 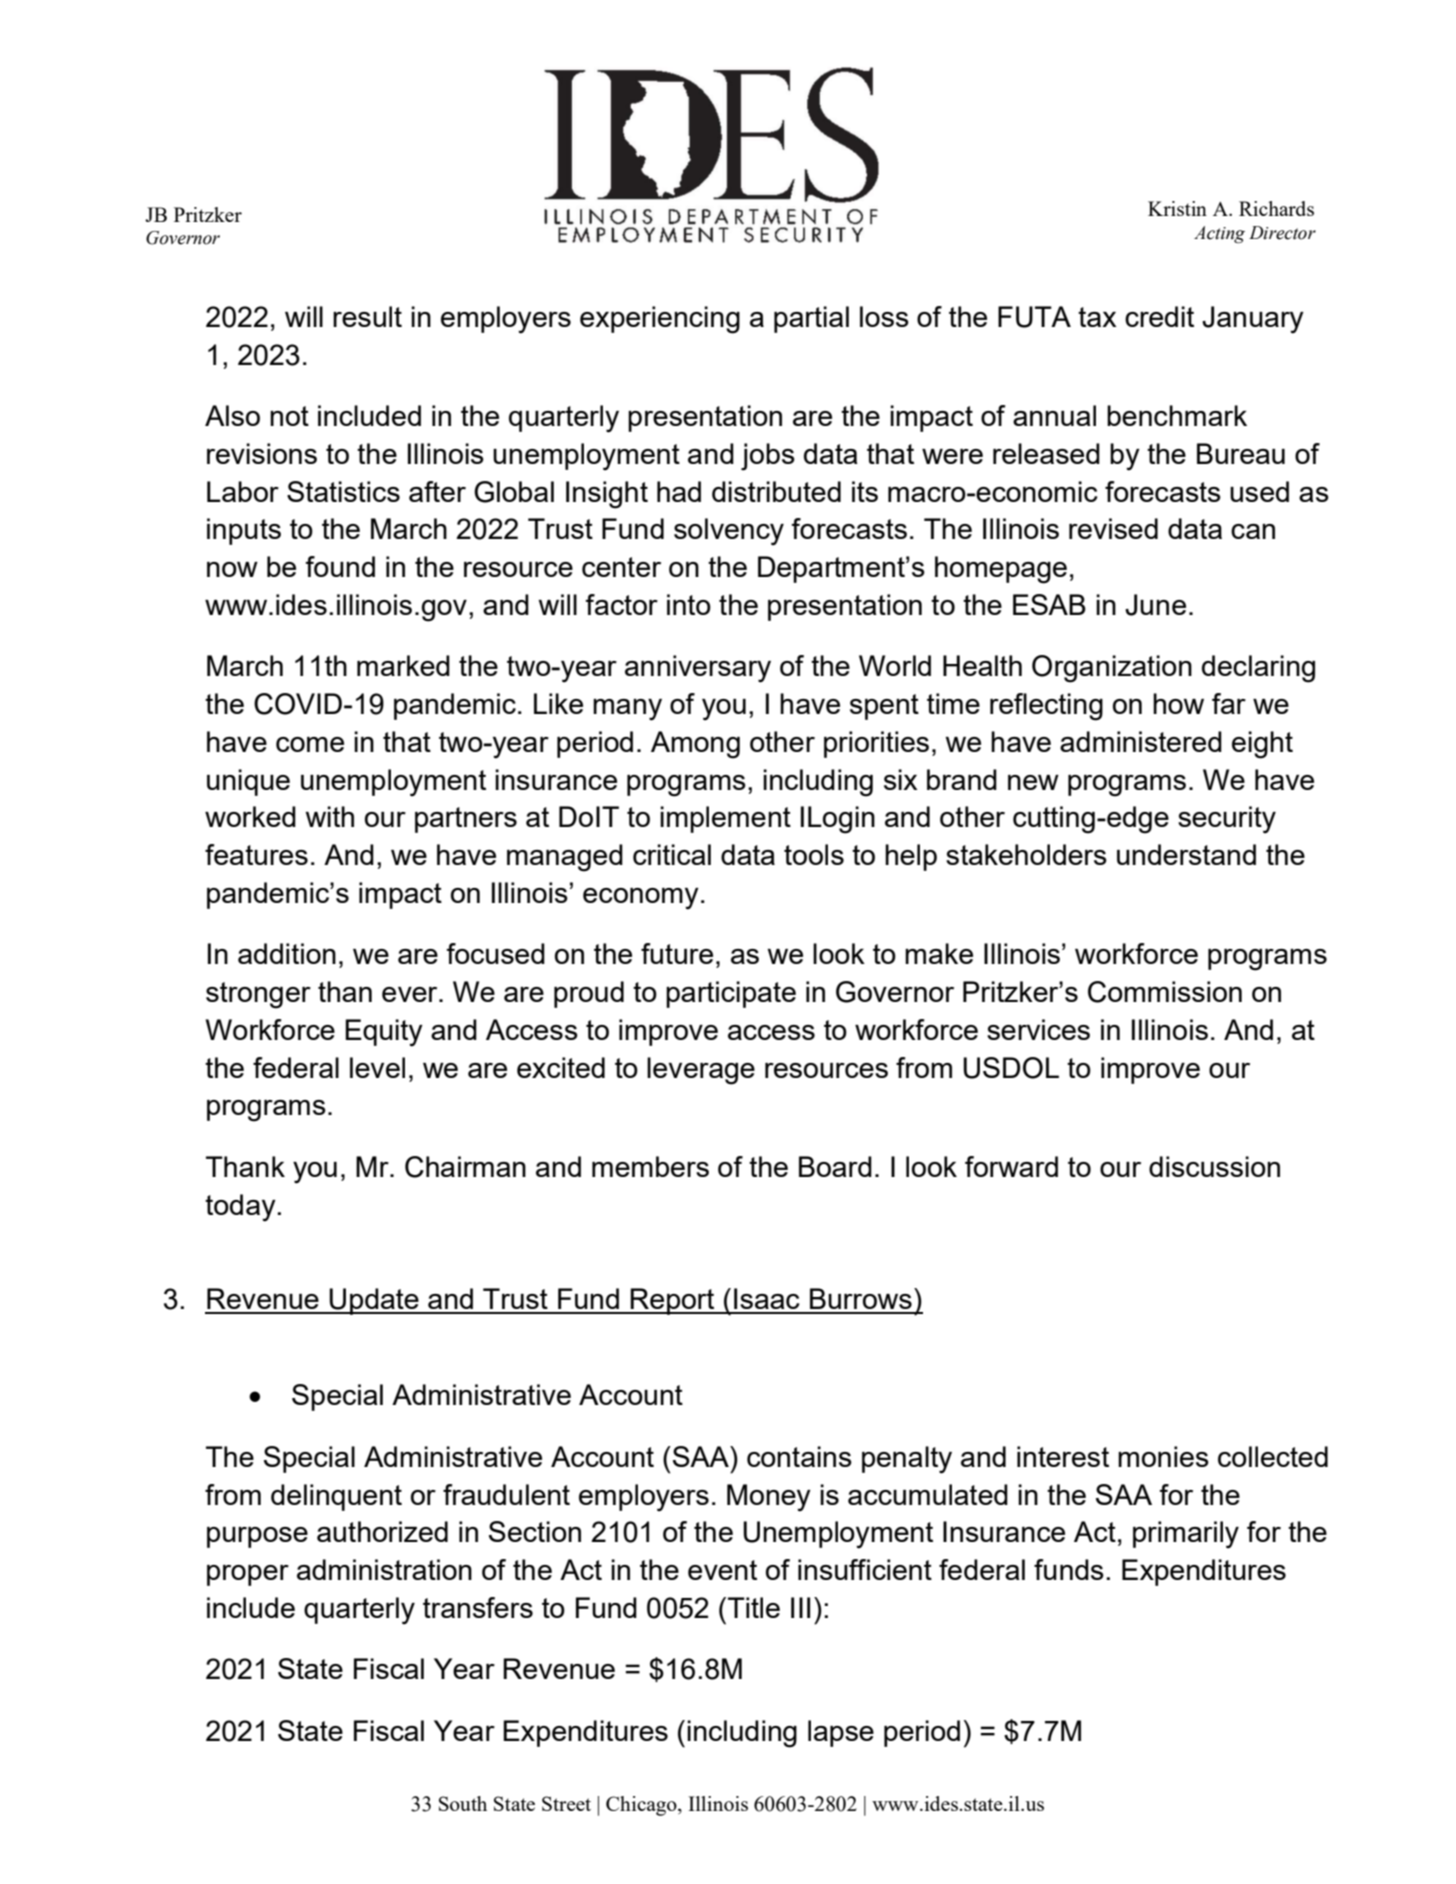 What do you see at coordinates (1177, 208) in the document?
I see `Kristin` at bounding box center [1177, 208].
